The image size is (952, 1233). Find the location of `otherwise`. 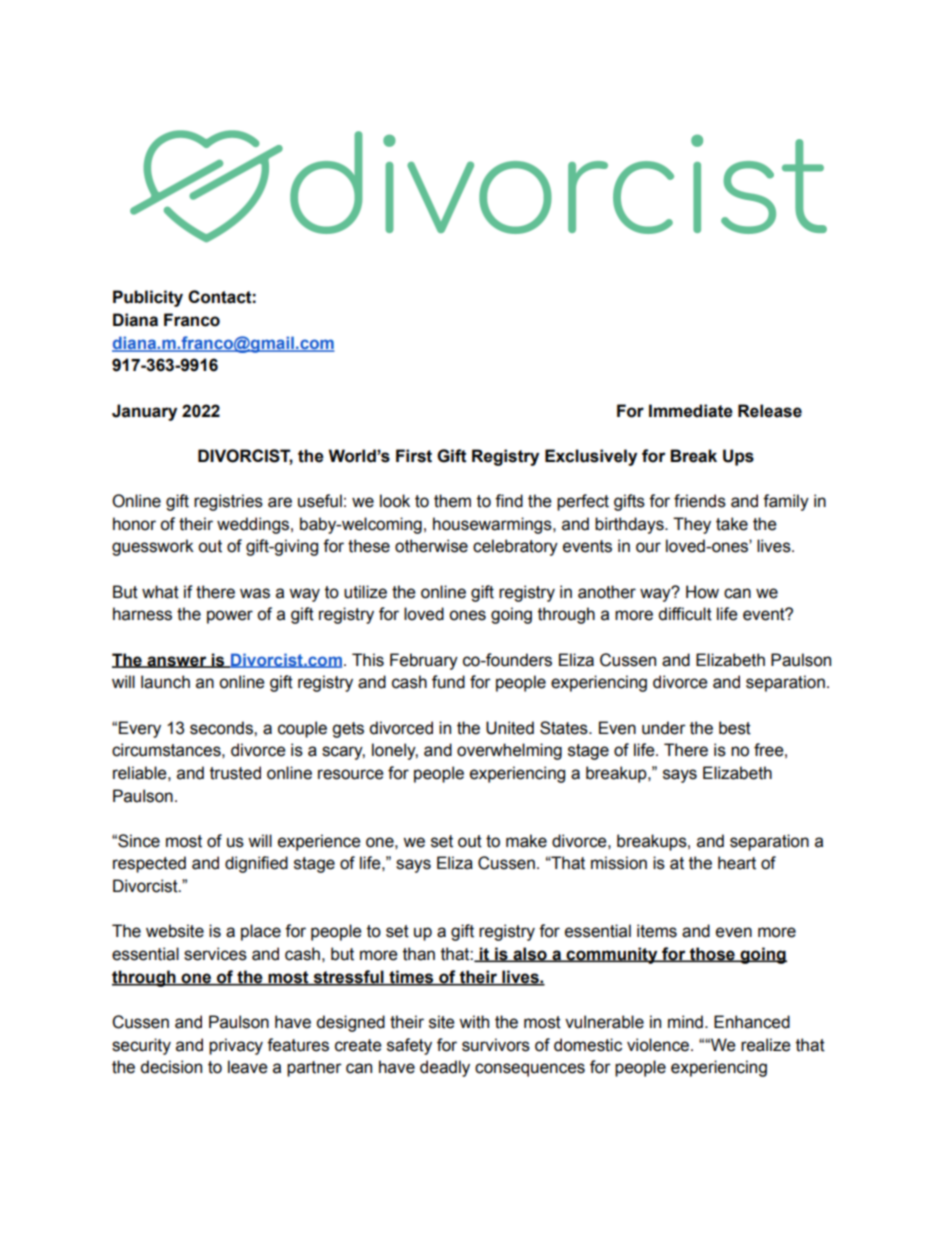

otherwise is located at coordinates (431, 546).
